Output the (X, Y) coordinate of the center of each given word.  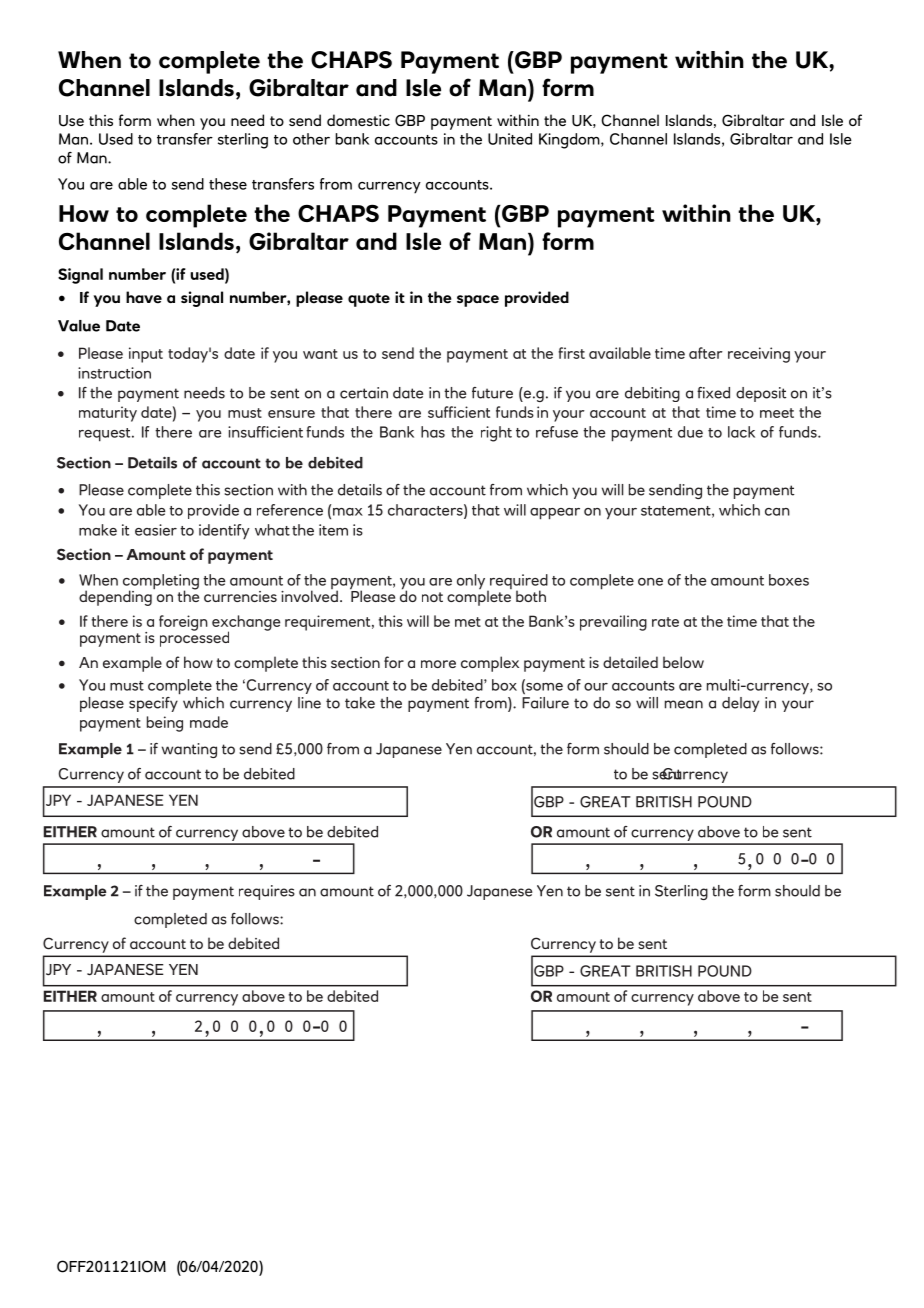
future (492, 393)
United (510, 139)
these (228, 184)
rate (665, 622)
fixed (713, 393)
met (468, 622)
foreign (183, 623)
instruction (114, 373)
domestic (358, 120)
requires (267, 892)
